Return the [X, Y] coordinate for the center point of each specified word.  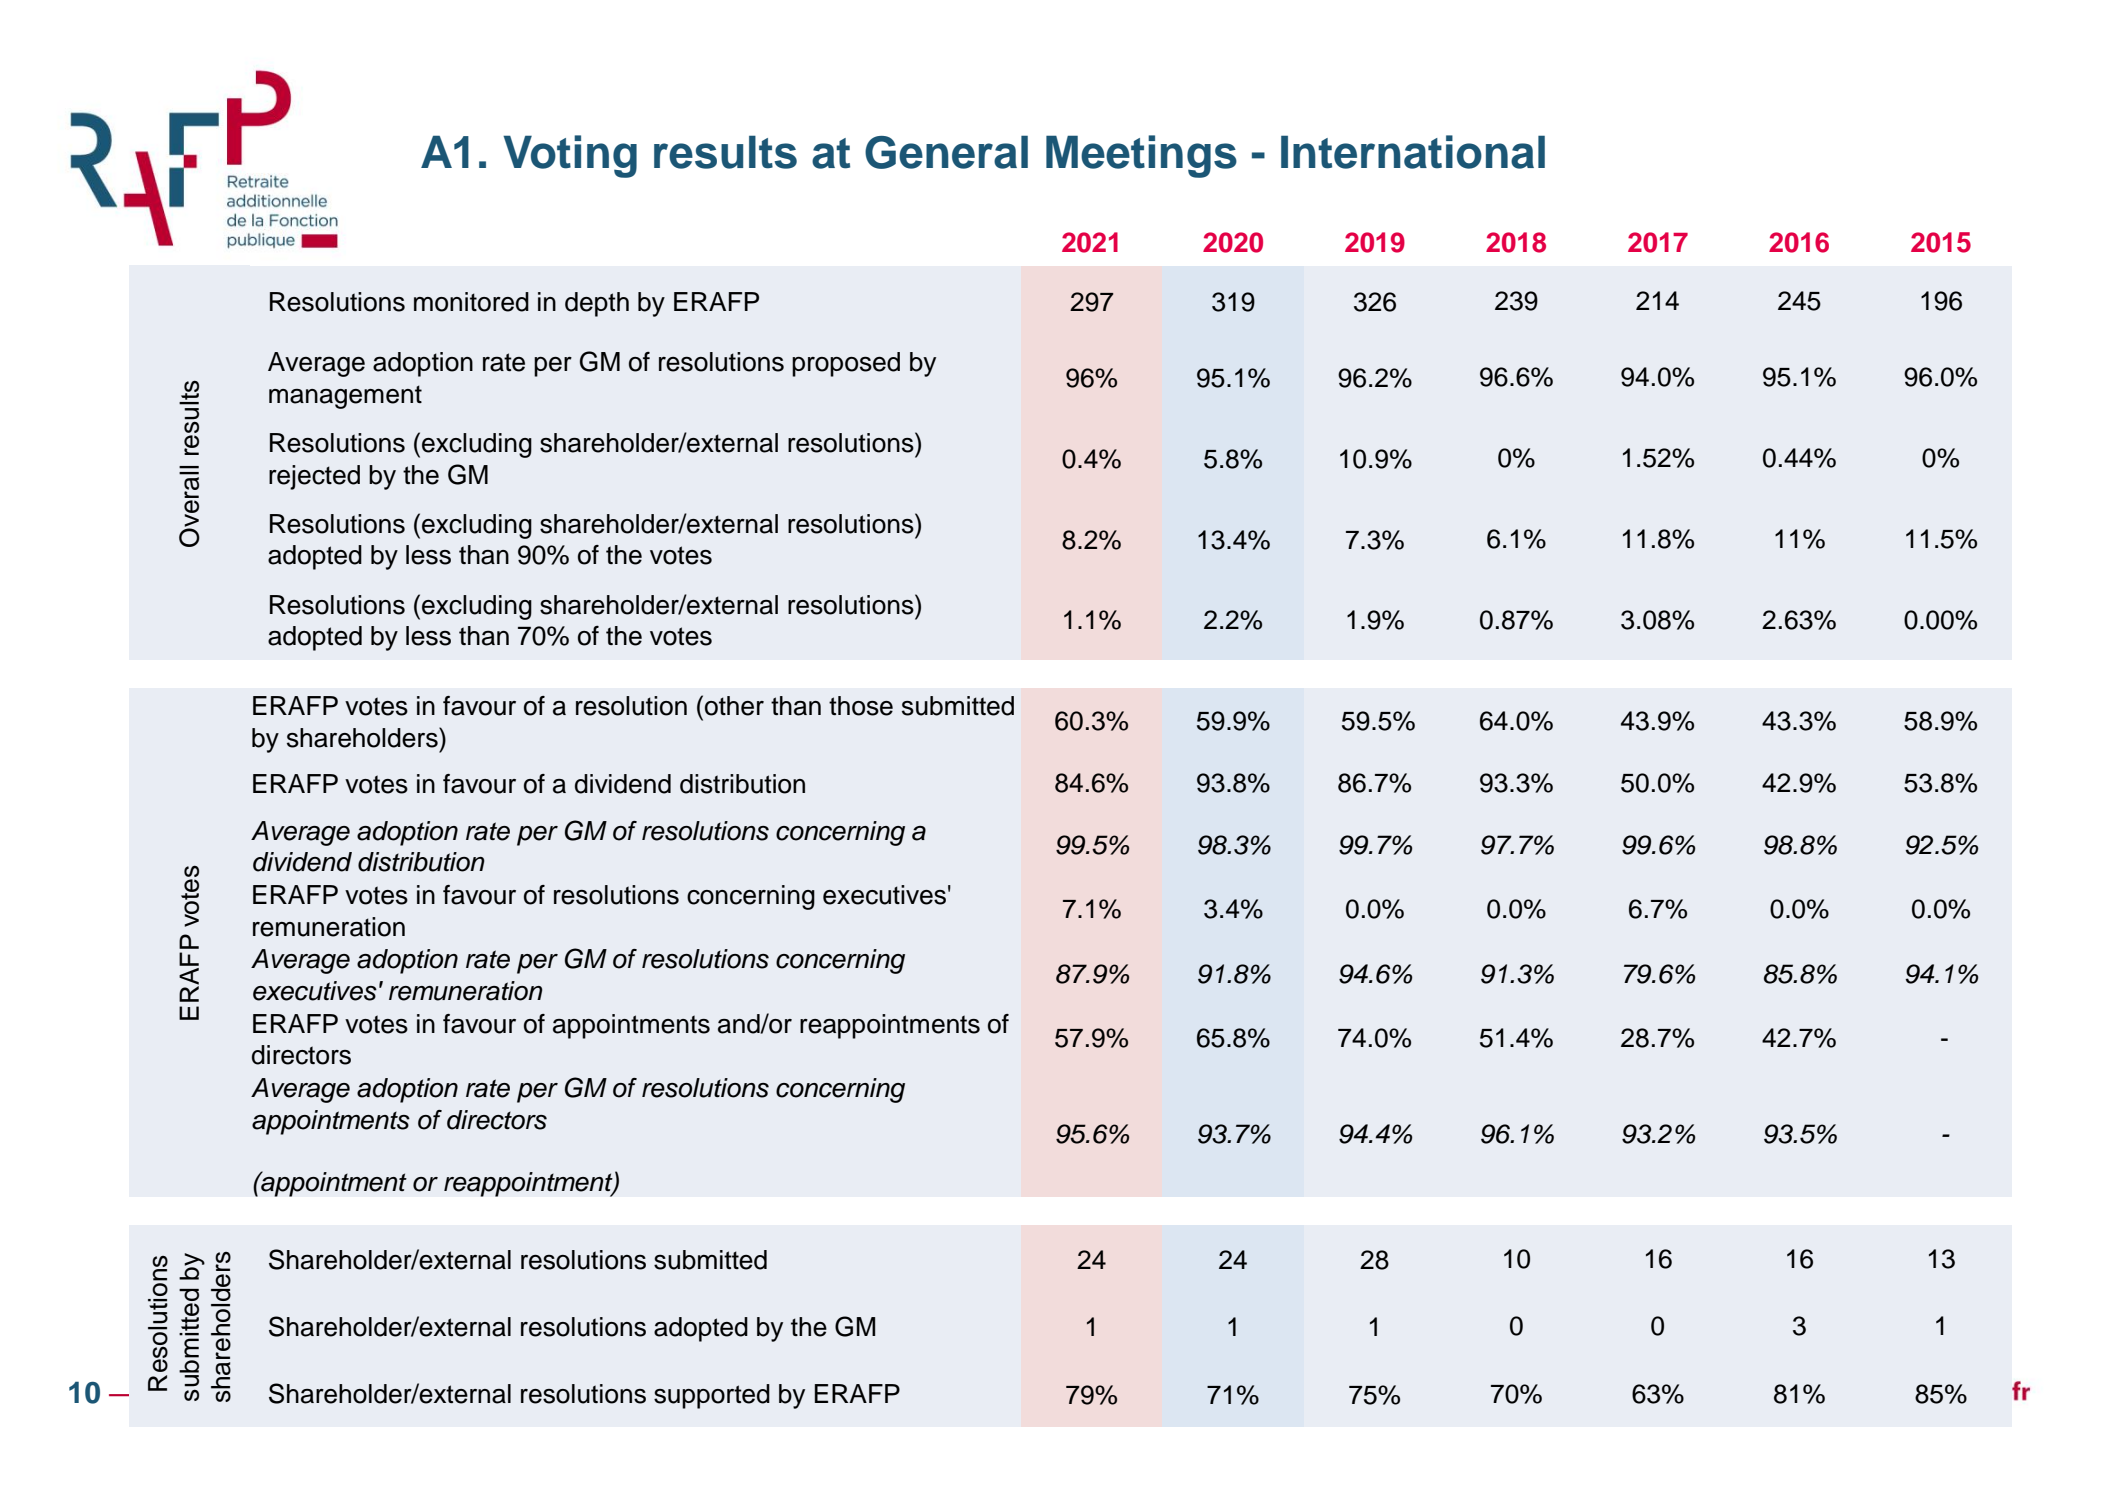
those [861, 706]
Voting [570, 156]
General [946, 152]
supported [712, 1396]
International [1413, 152]
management [345, 397]
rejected [314, 477]
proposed [846, 364]
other [734, 706]
